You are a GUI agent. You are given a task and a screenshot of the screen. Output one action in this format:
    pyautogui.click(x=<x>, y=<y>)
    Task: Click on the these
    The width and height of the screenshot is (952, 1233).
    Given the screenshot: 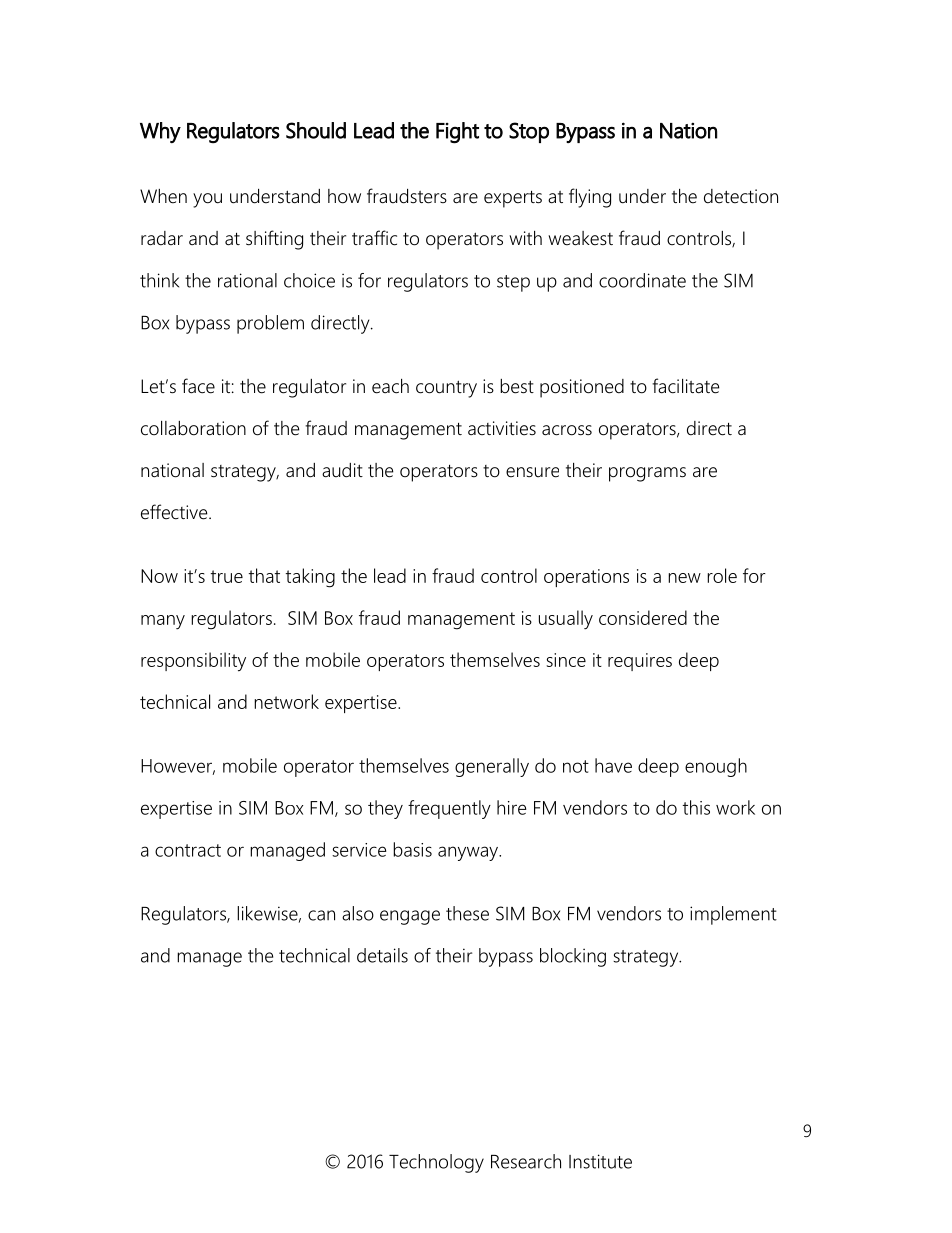 What is the action you would take?
    pyautogui.click(x=467, y=913)
